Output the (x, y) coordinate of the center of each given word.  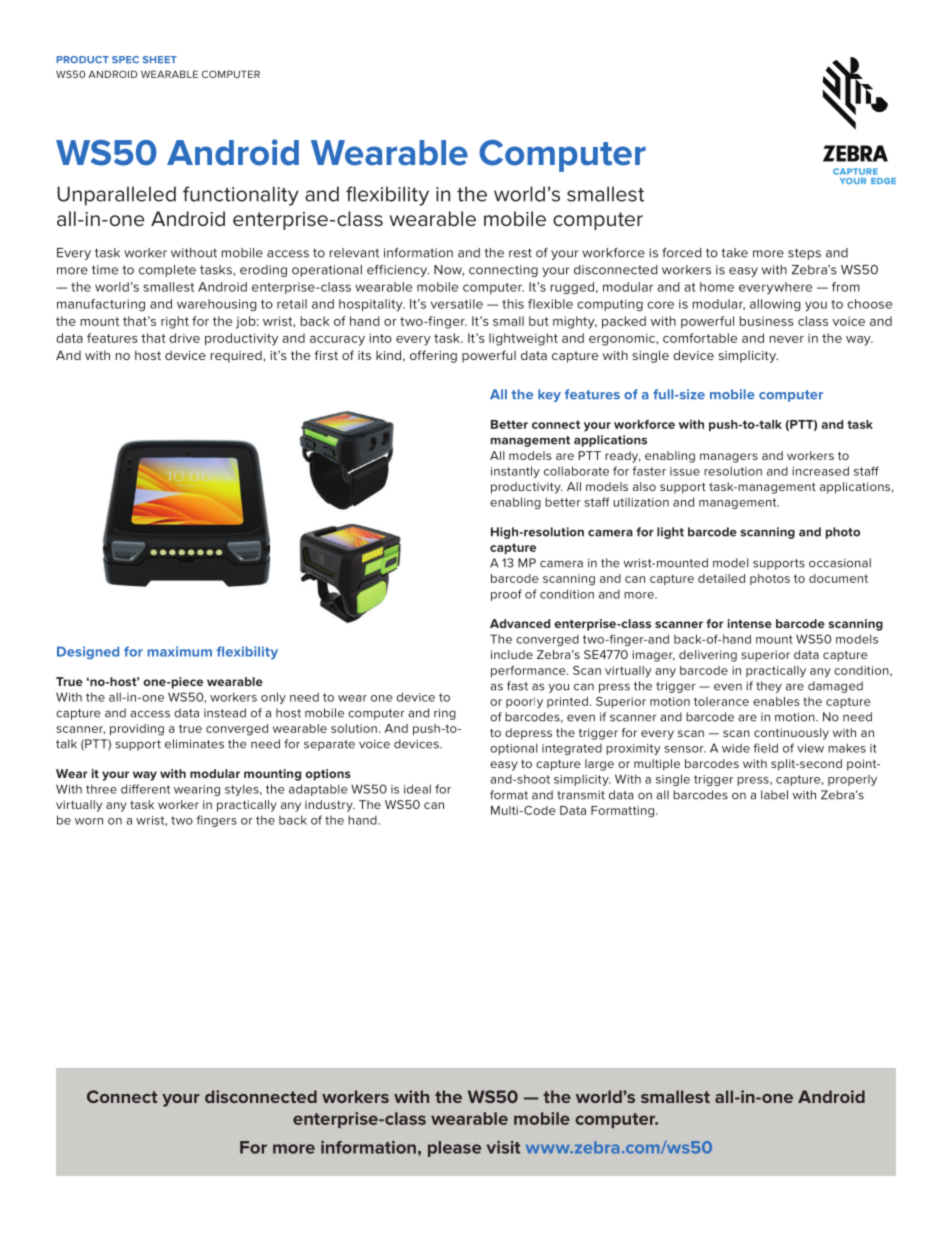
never (787, 339)
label (774, 795)
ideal (417, 789)
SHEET (160, 59)
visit (503, 1147)
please (454, 1149)
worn (89, 821)
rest (520, 253)
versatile (457, 304)
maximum (180, 651)
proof (506, 595)
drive (184, 338)
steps (804, 254)
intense (750, 623)
